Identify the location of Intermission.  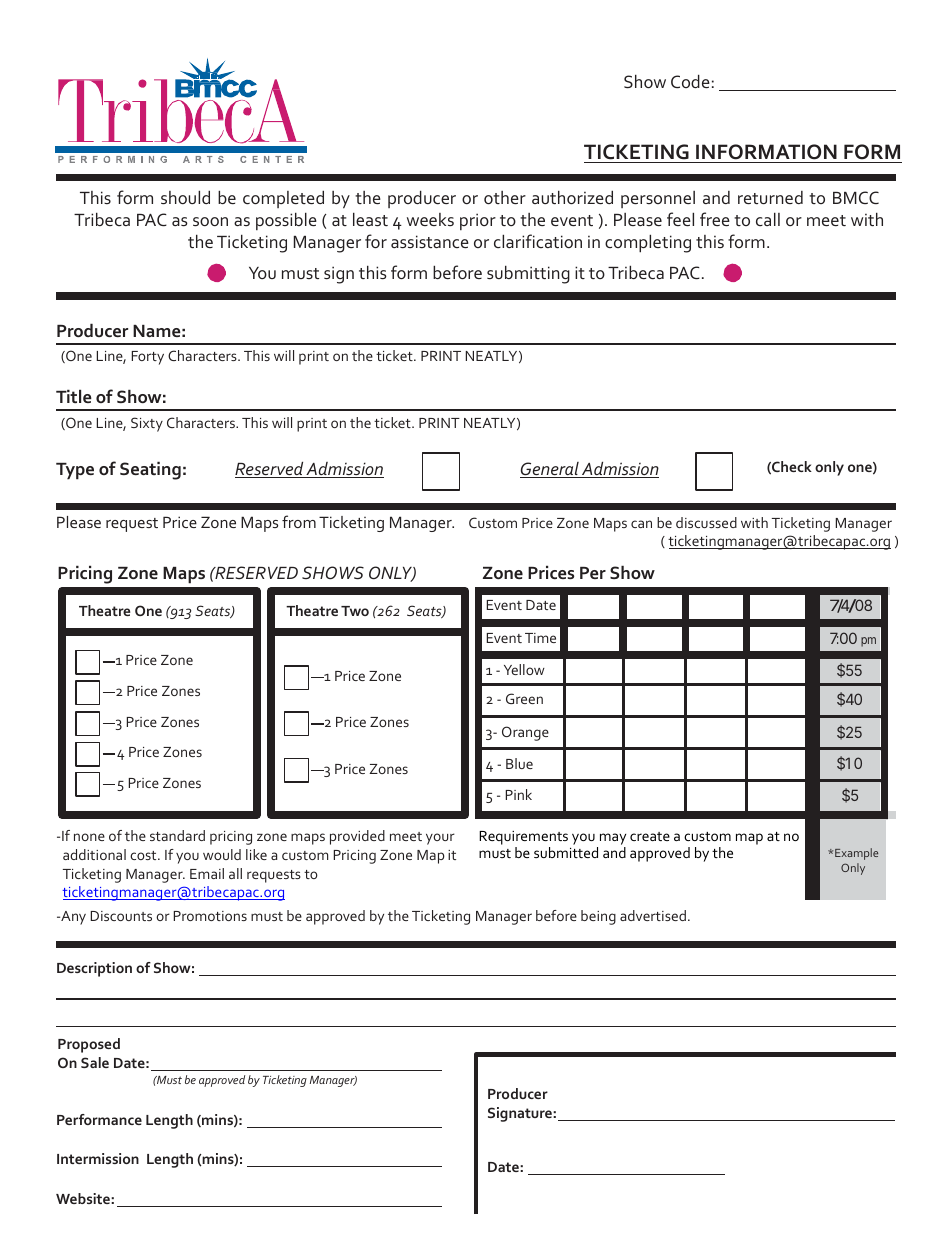
(98, 1158).
